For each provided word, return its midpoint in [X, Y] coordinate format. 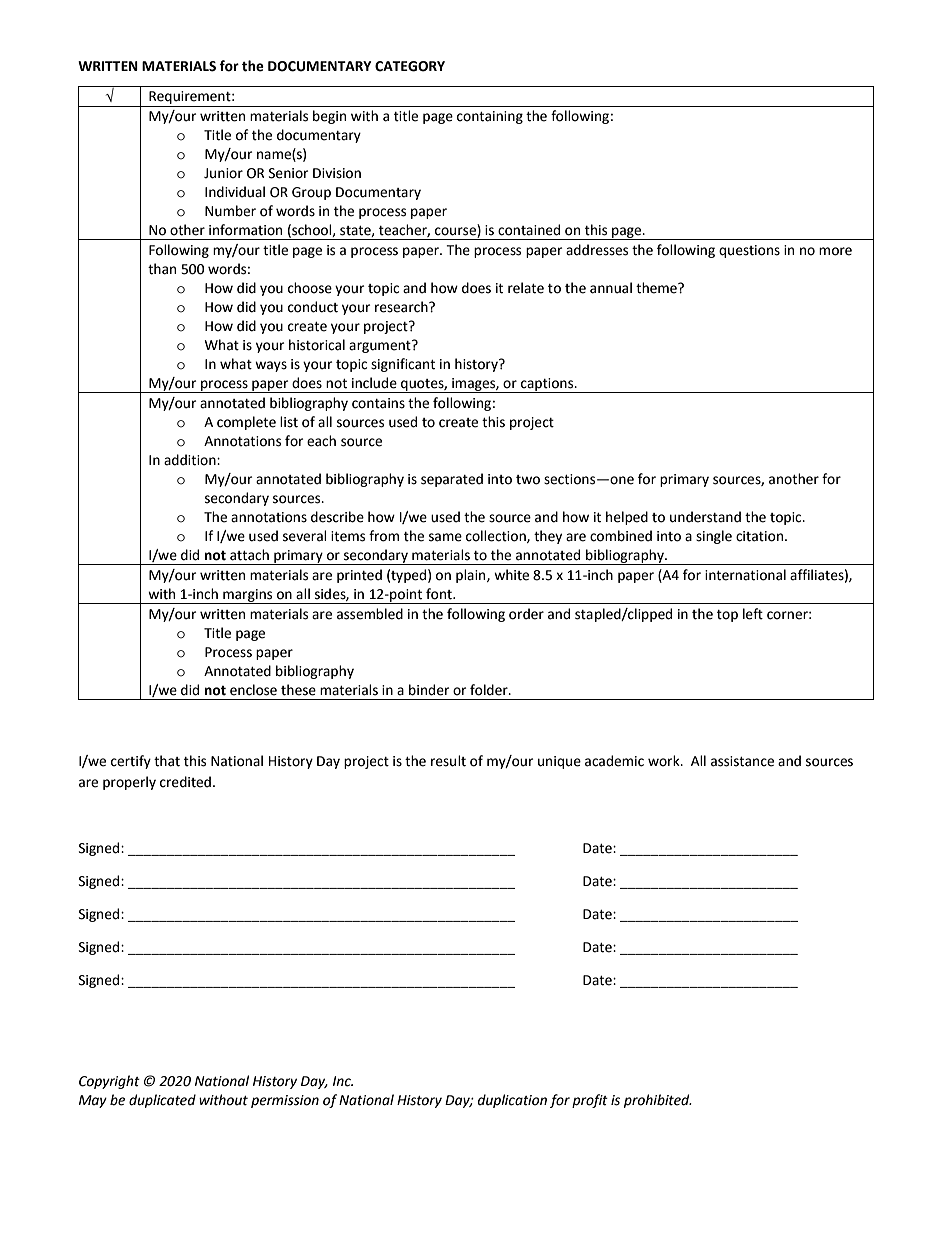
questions [749, 251]
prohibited [658, 1101]
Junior [223, 173]
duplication [512, 1101]
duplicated [162, 1101]
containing [490, 117]
